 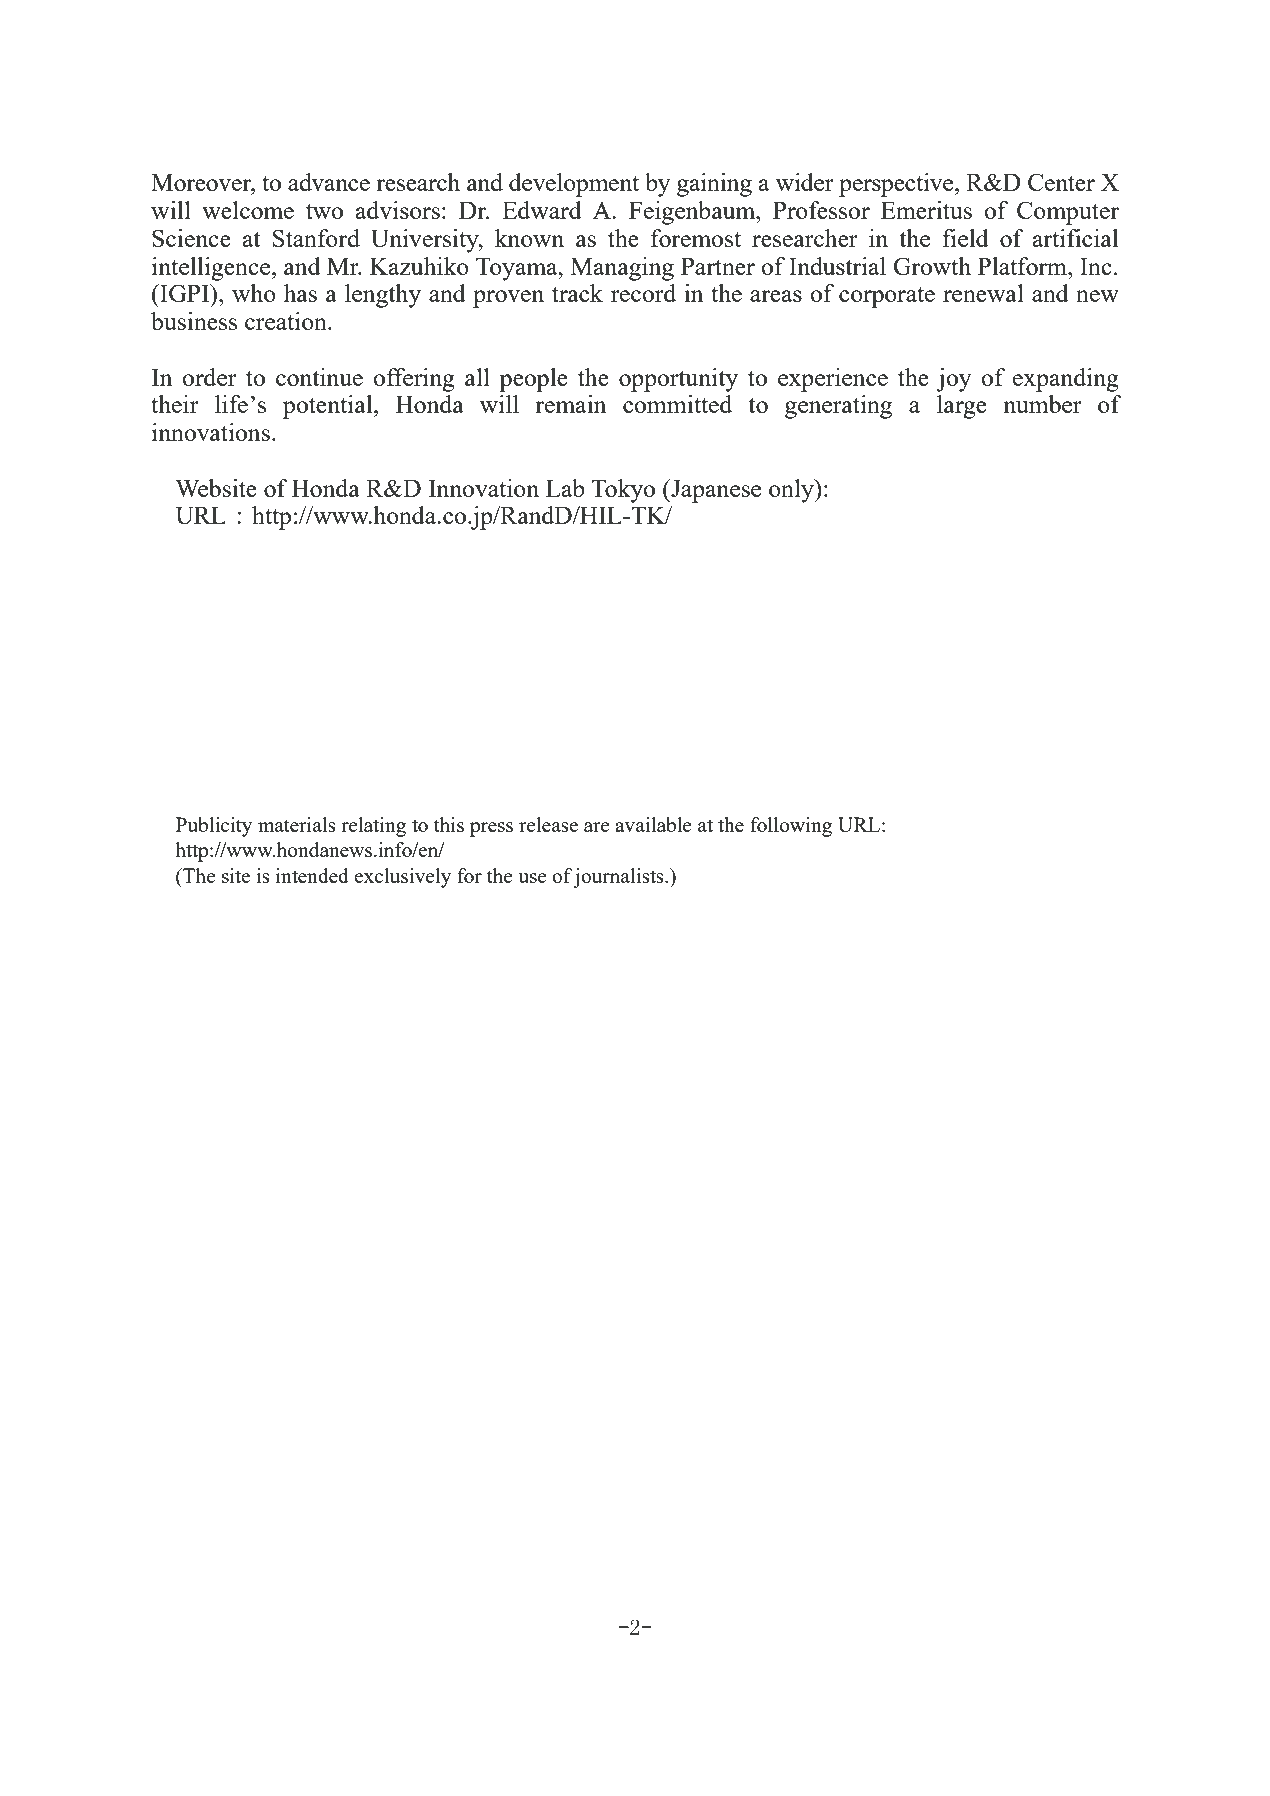 I want to click on intended, so click(x=312, y=875).
